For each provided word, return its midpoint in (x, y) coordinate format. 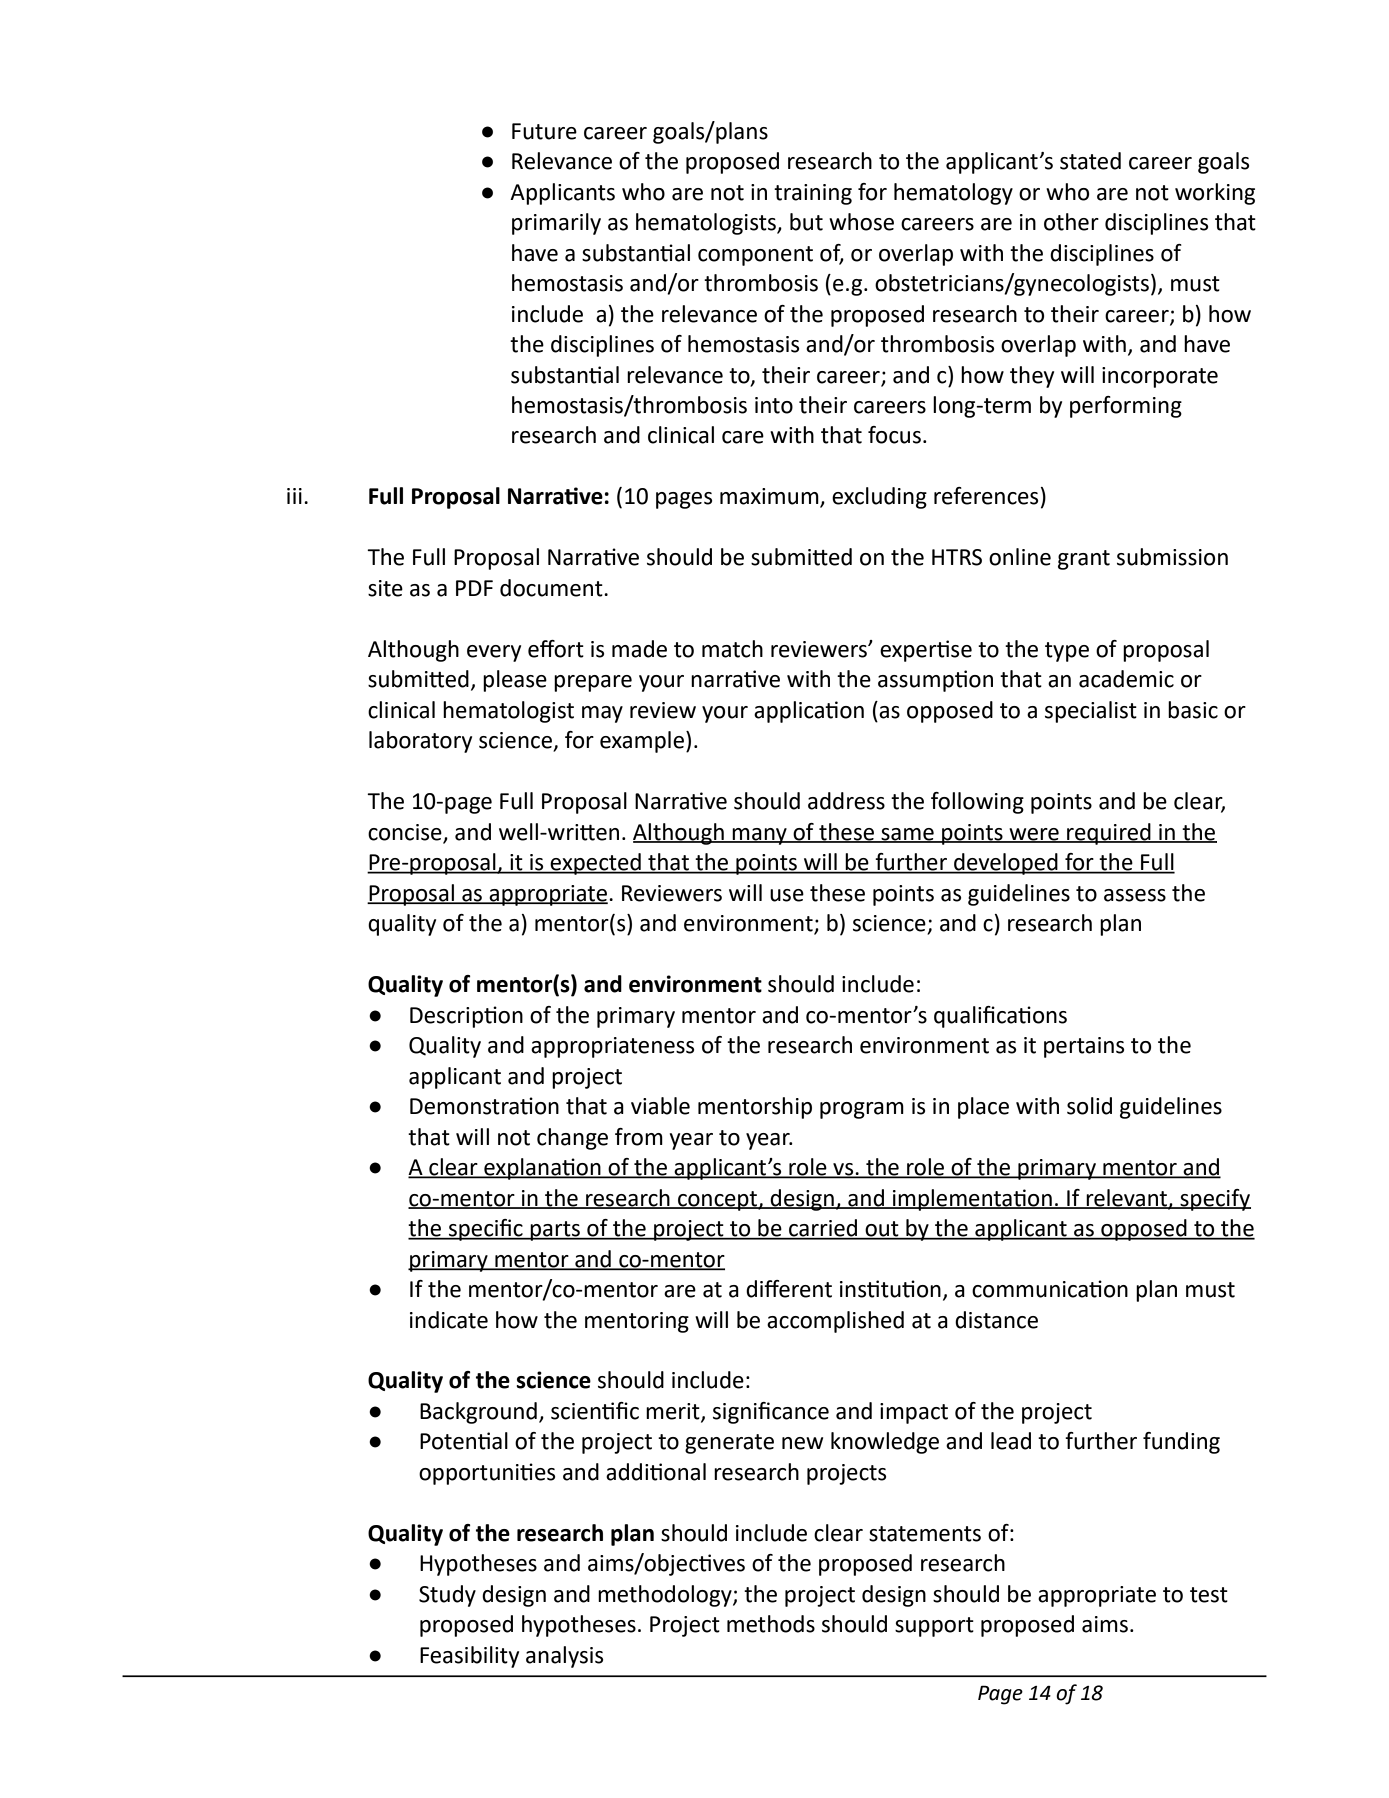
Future (544, 131)
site (385, 588)
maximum (770, 497)
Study (447, 1596)
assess (1135, 895)
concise (405, 832)
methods (771, 1624)
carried (823, 1229)
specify (1214, 1200)
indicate (449, 1320)
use (787, 895)
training (813, 194)
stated (1090, 161)
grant (1084, 560)
